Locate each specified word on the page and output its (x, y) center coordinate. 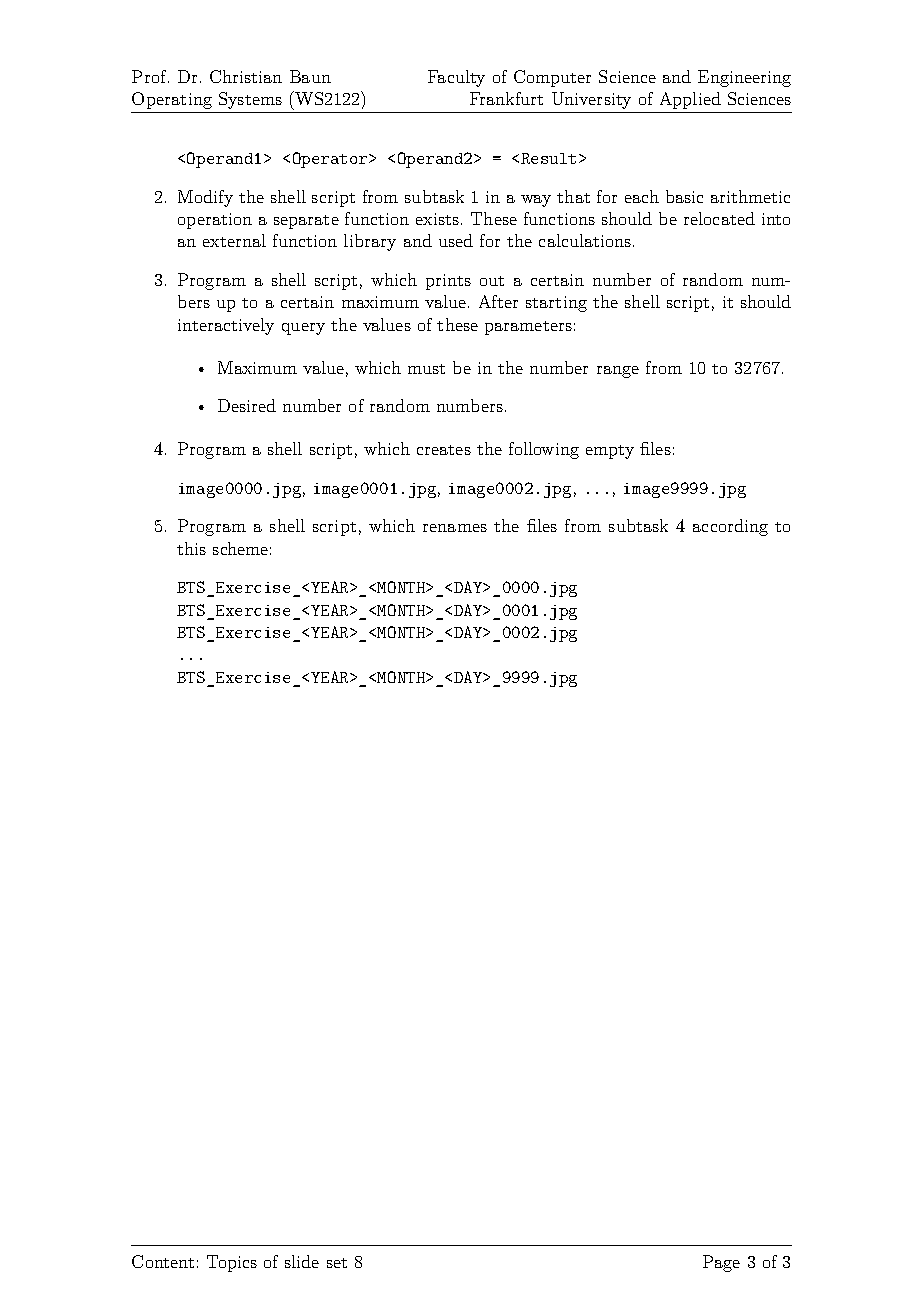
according (730, 527)
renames (455, 528)
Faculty (456, 78)
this (191, 548)
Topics (232, 1263)
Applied (690, 100)
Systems (250, 100)
